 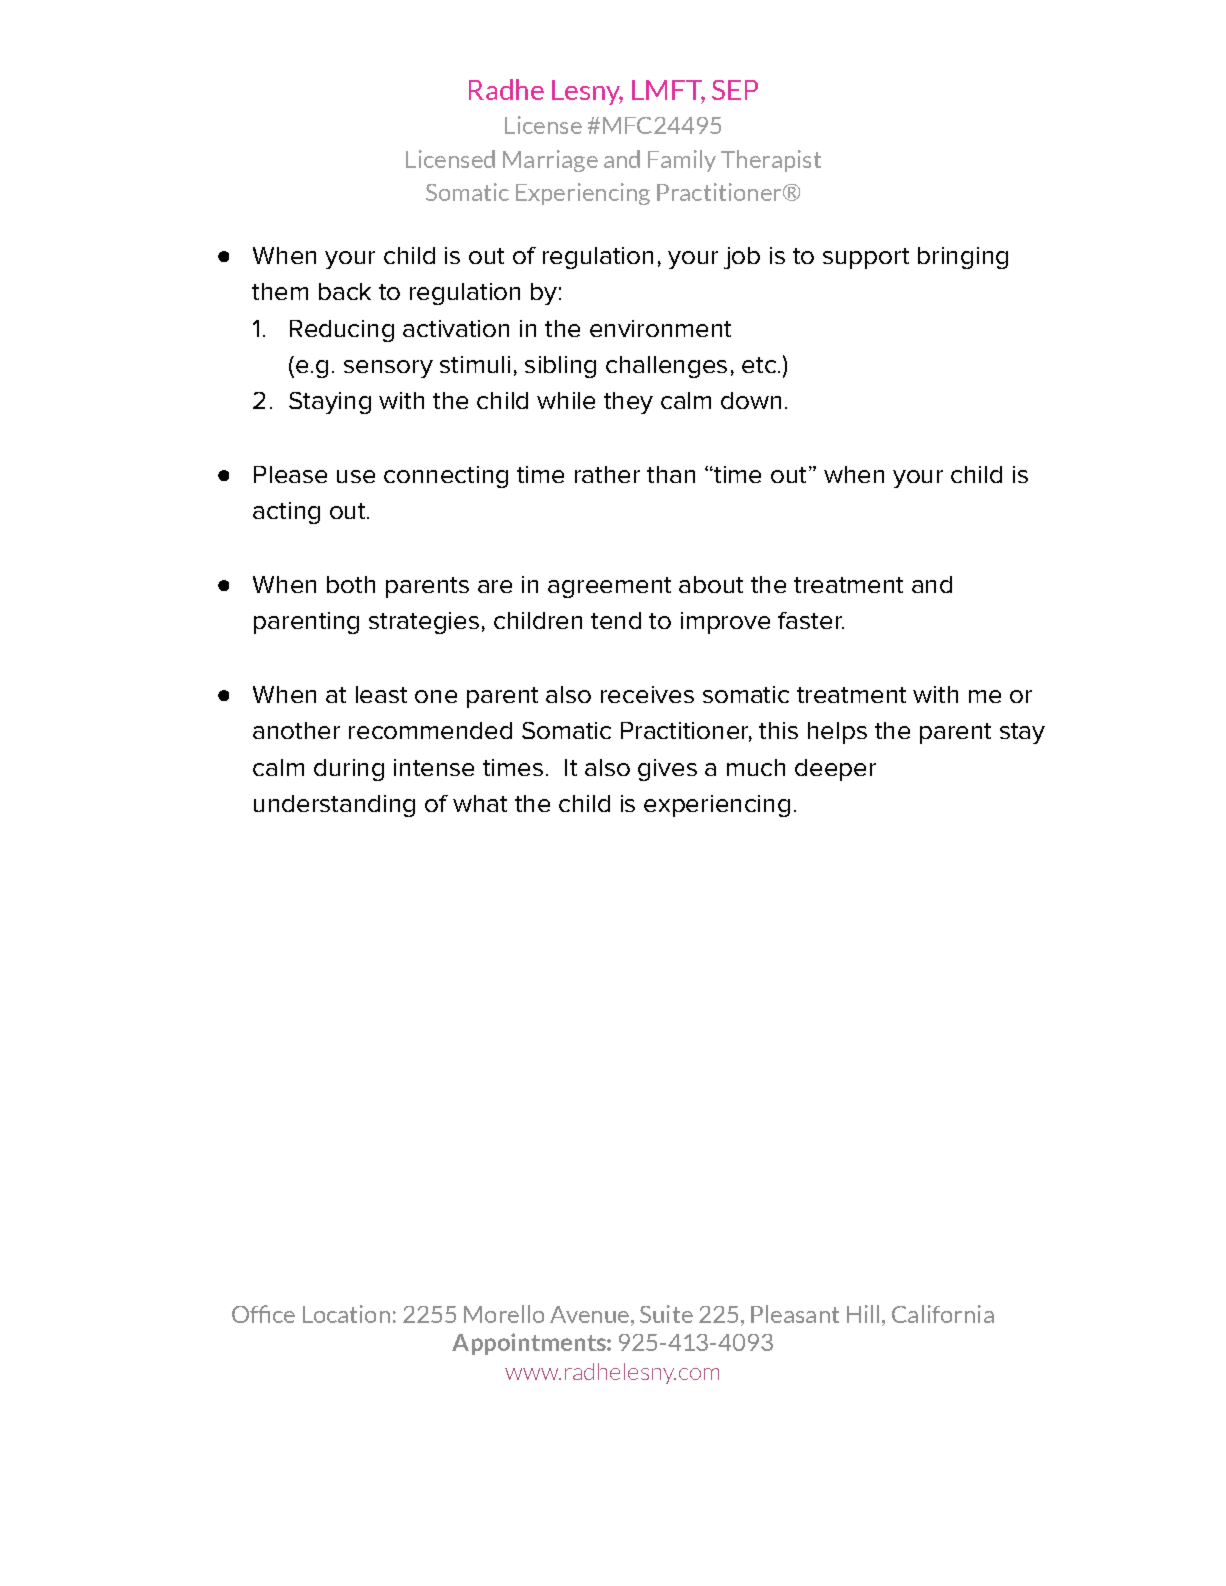 I want to click on Therapist, so click(x=771, y=161).
